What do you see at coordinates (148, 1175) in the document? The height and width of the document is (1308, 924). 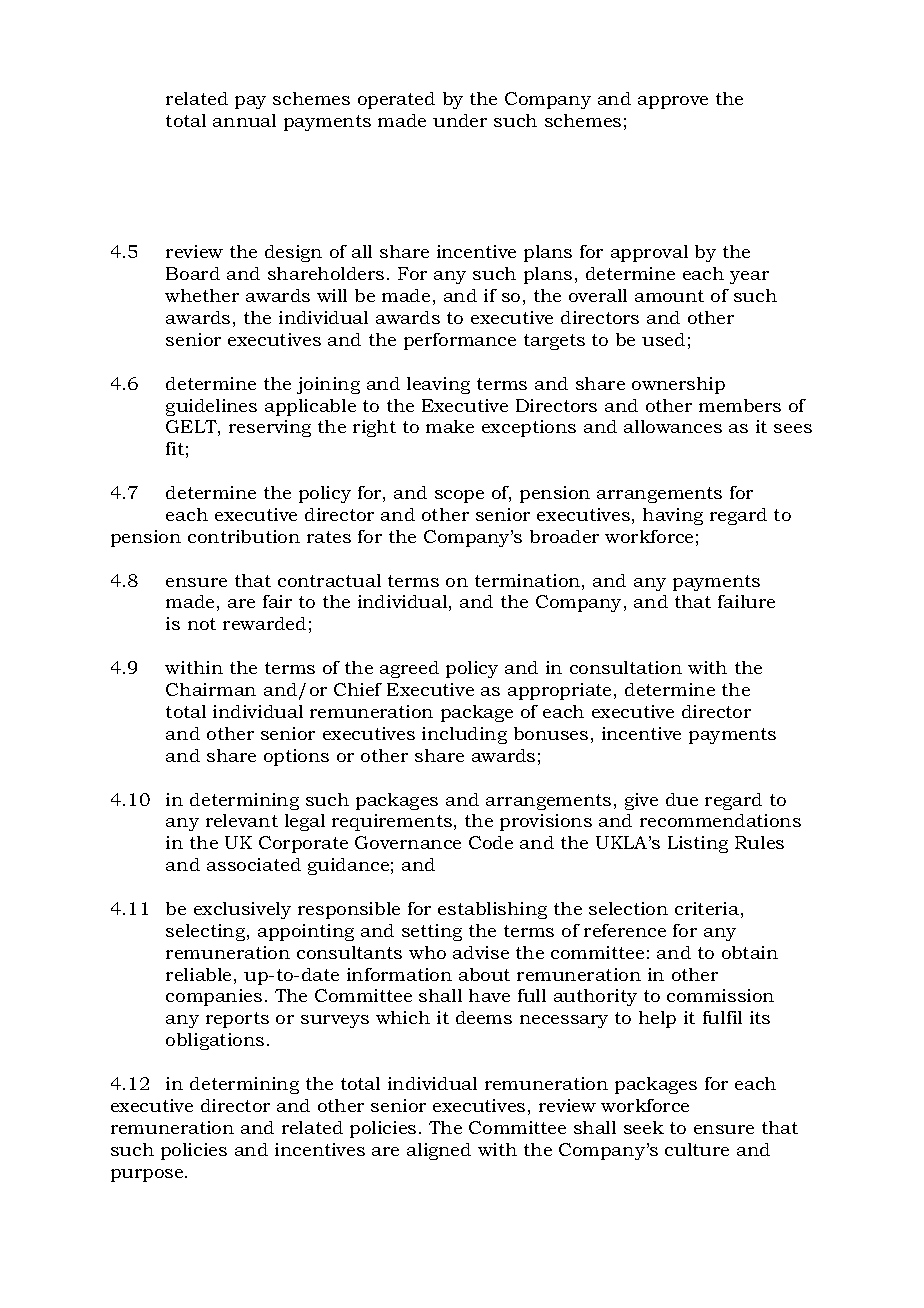 I see `purpose` at bounding box center [148, 1175].
